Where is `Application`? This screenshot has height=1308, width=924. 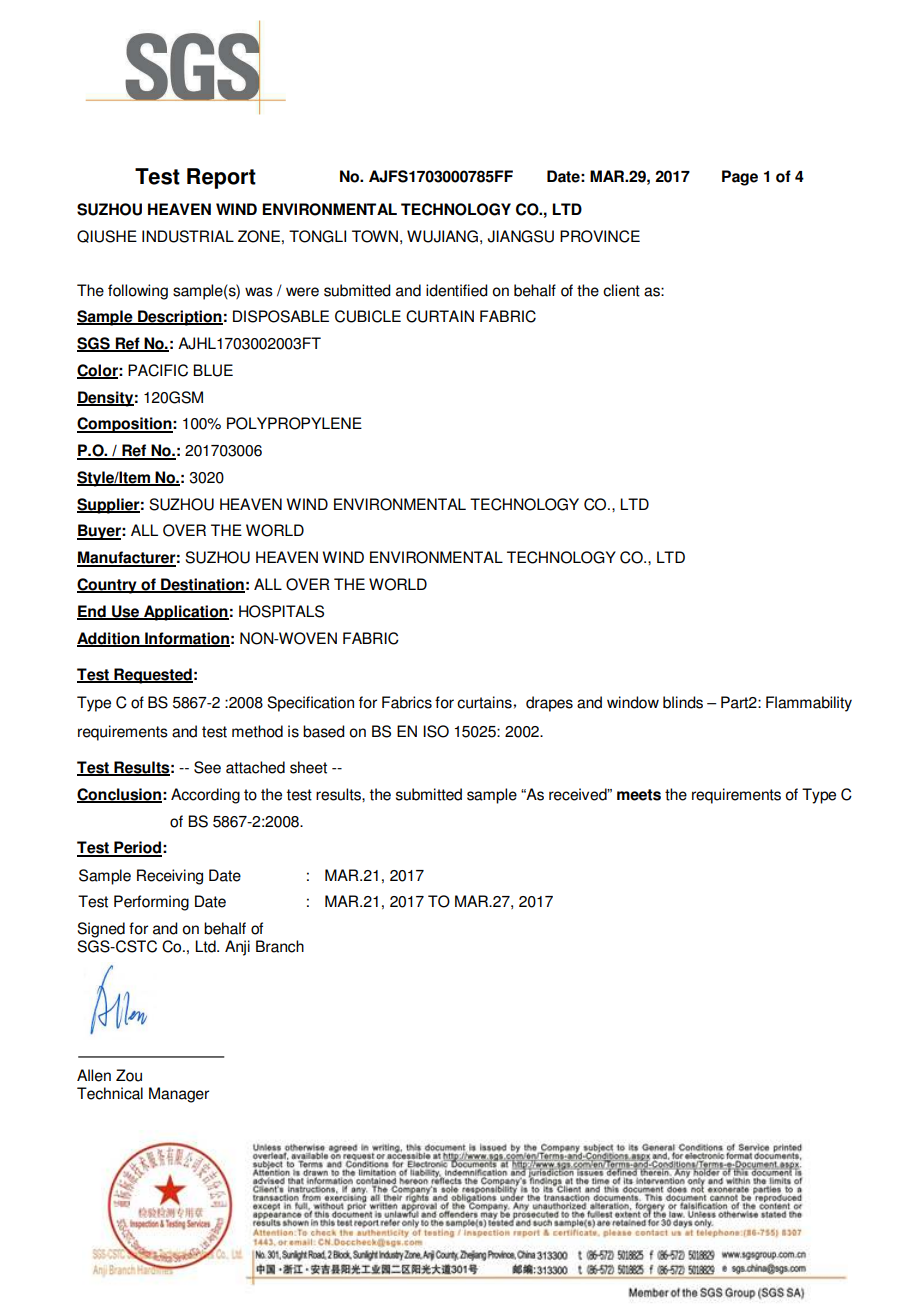 Application is located at coordinates (185, 613).
